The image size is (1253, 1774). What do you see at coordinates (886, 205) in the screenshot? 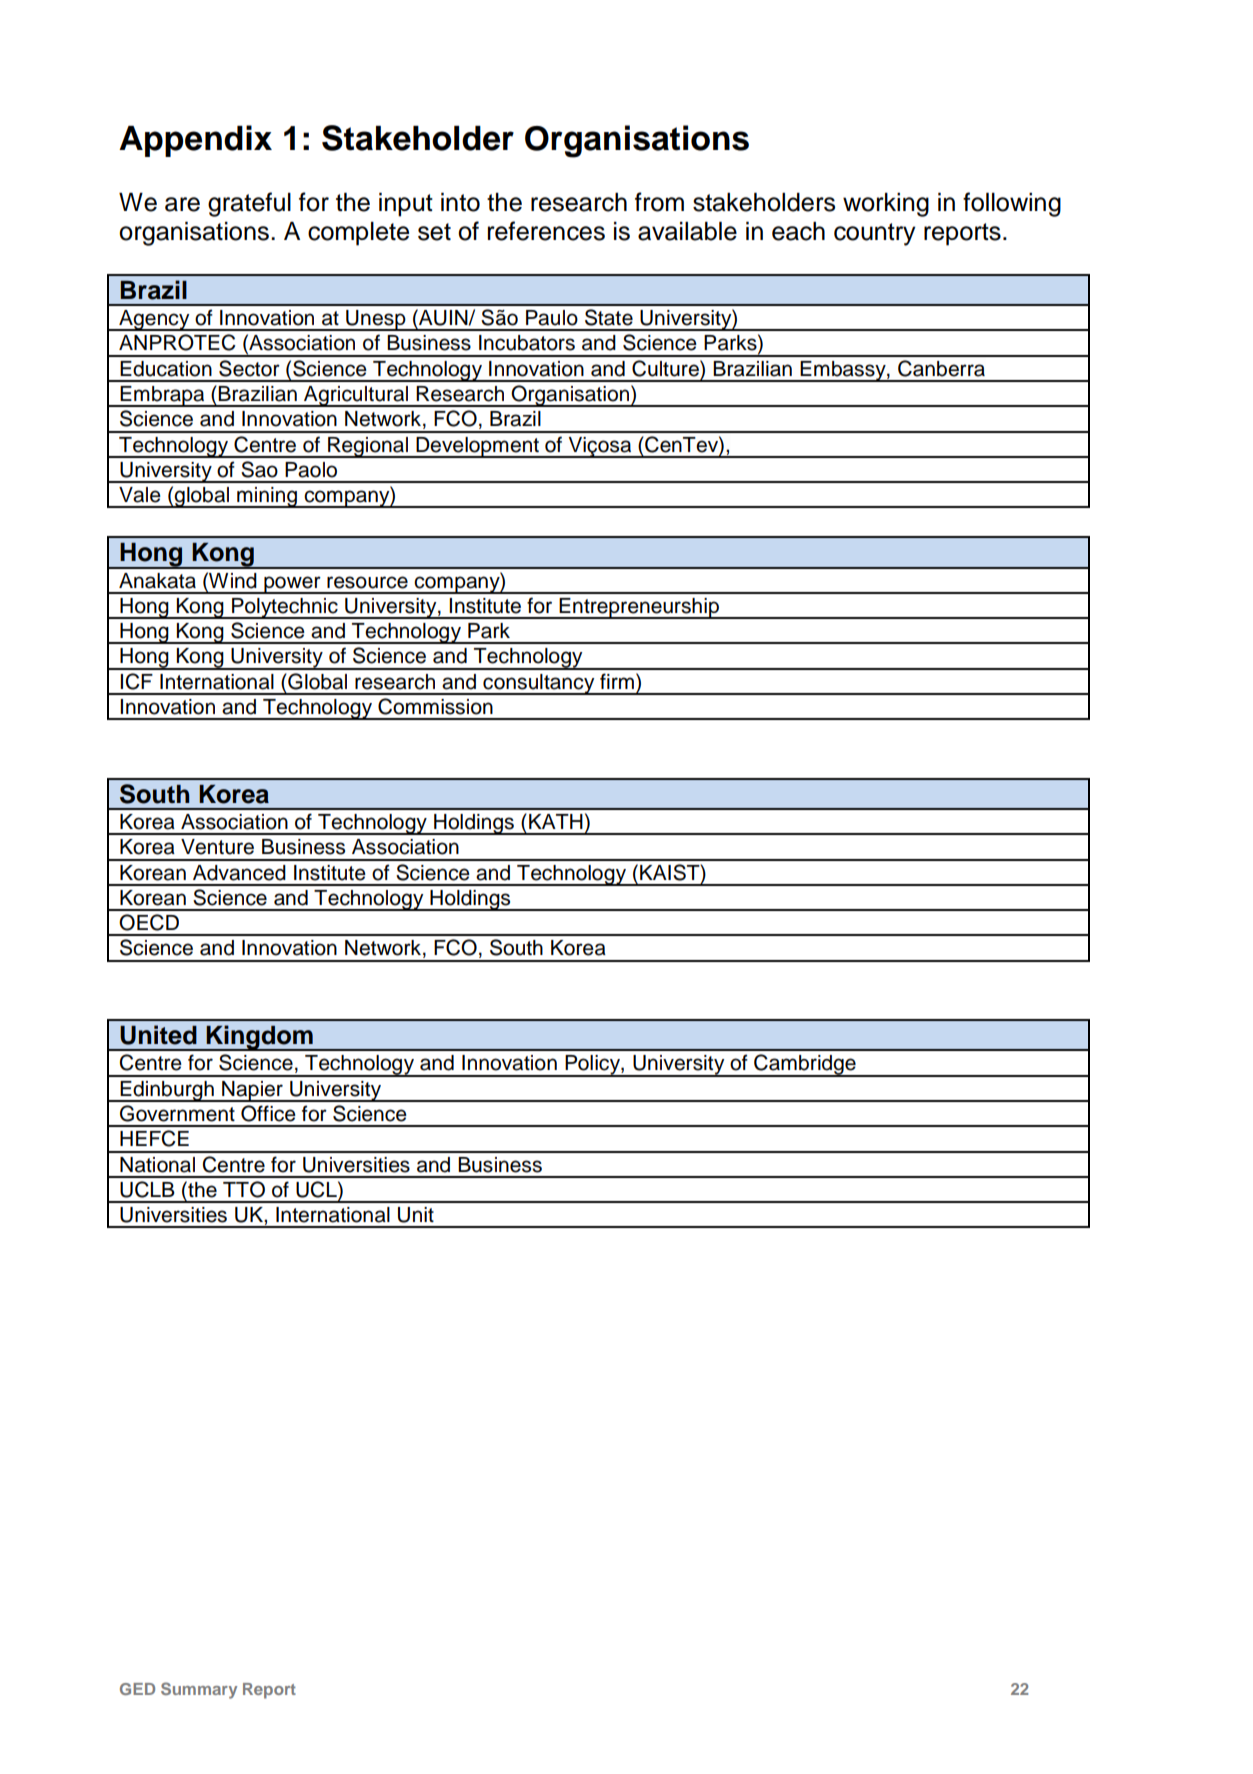
I see `working` at bounding box center [886, 205].
